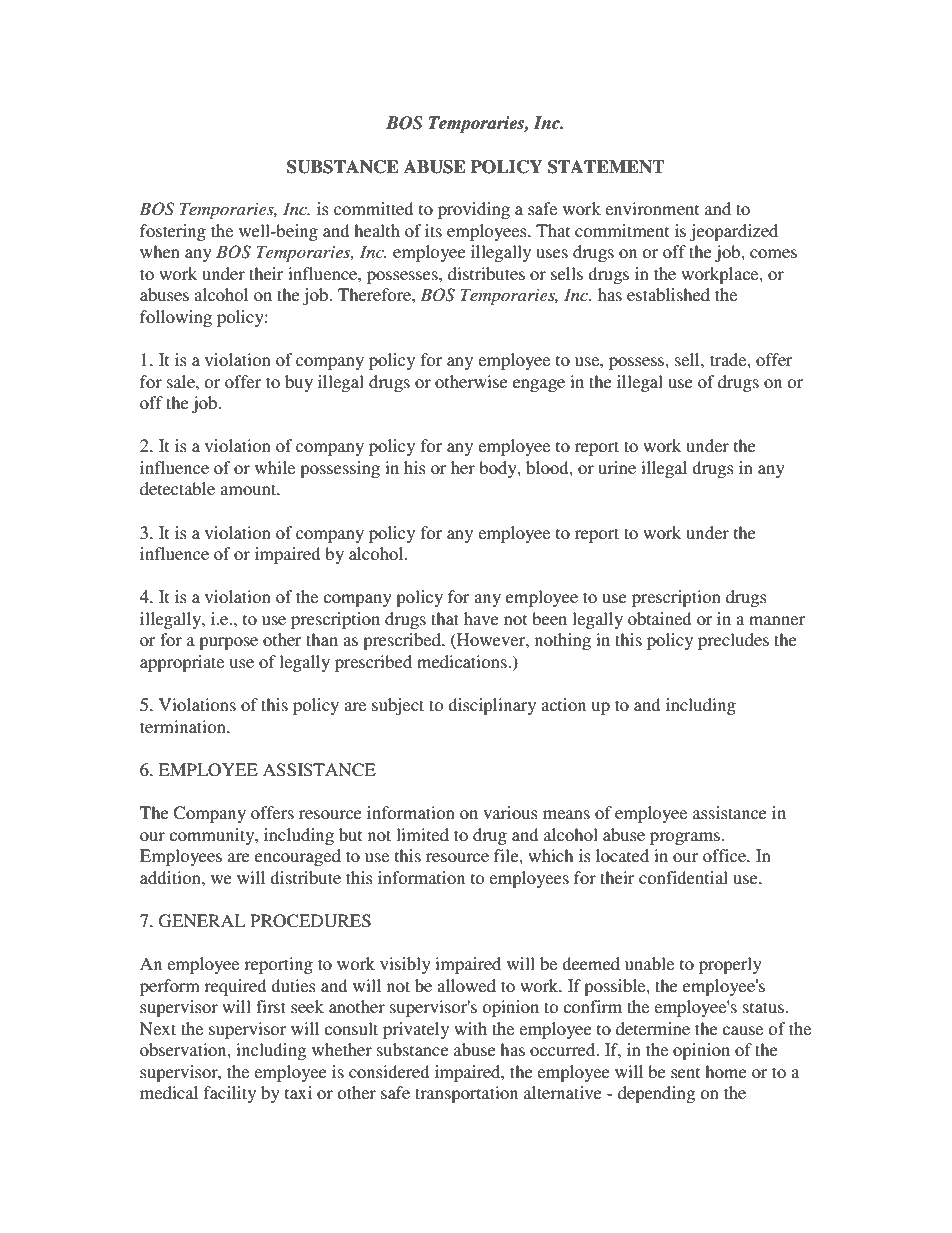 The height and width of the page is (1233, 952). What do you see at coordinates (685, 838) in the page?
I see `programs` at bounding box center [685, 838].
